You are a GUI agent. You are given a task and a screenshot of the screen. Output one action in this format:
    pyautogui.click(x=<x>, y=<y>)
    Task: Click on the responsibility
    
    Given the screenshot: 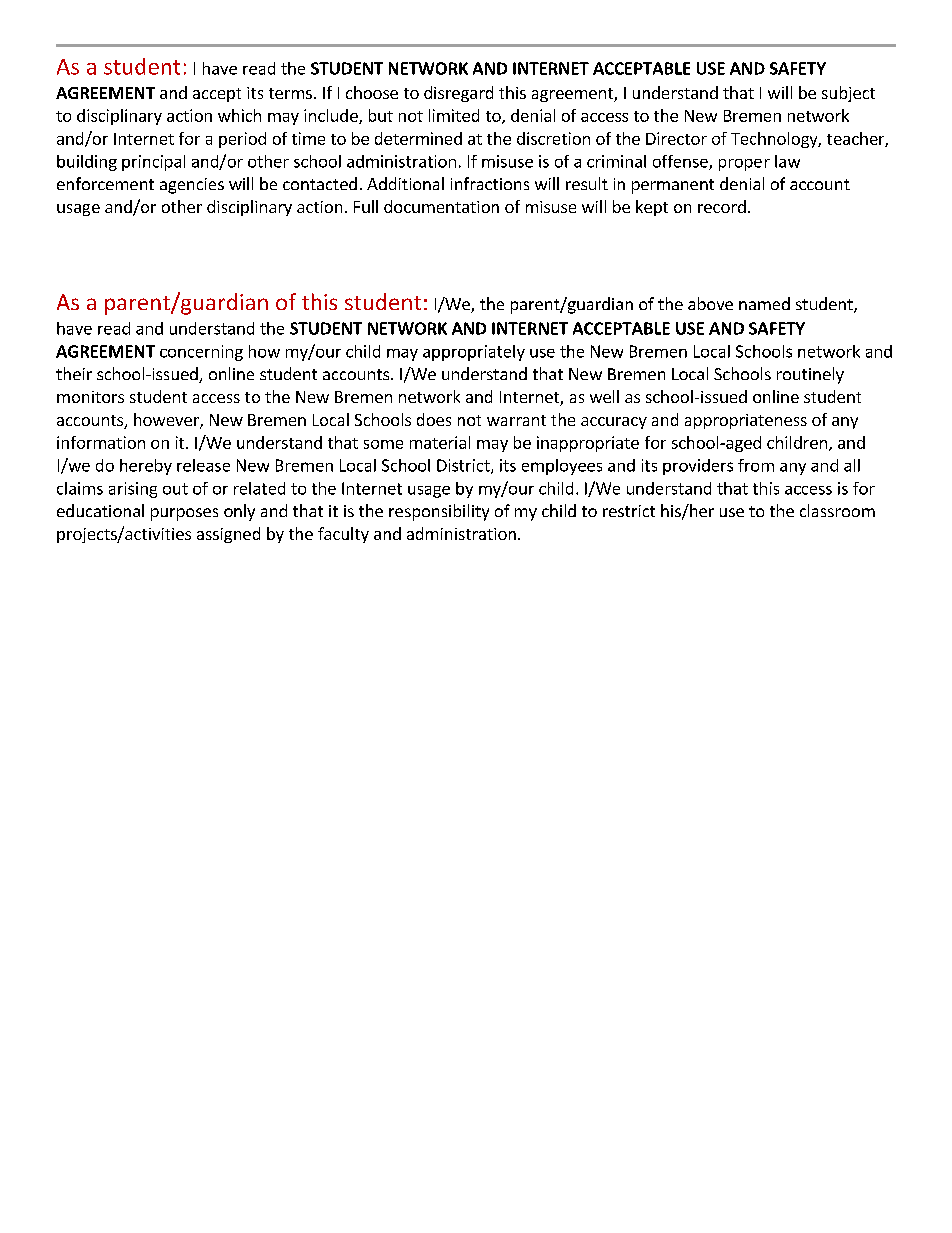 What is the action you would take?
    pyautogui.click(x=439, y=512)
